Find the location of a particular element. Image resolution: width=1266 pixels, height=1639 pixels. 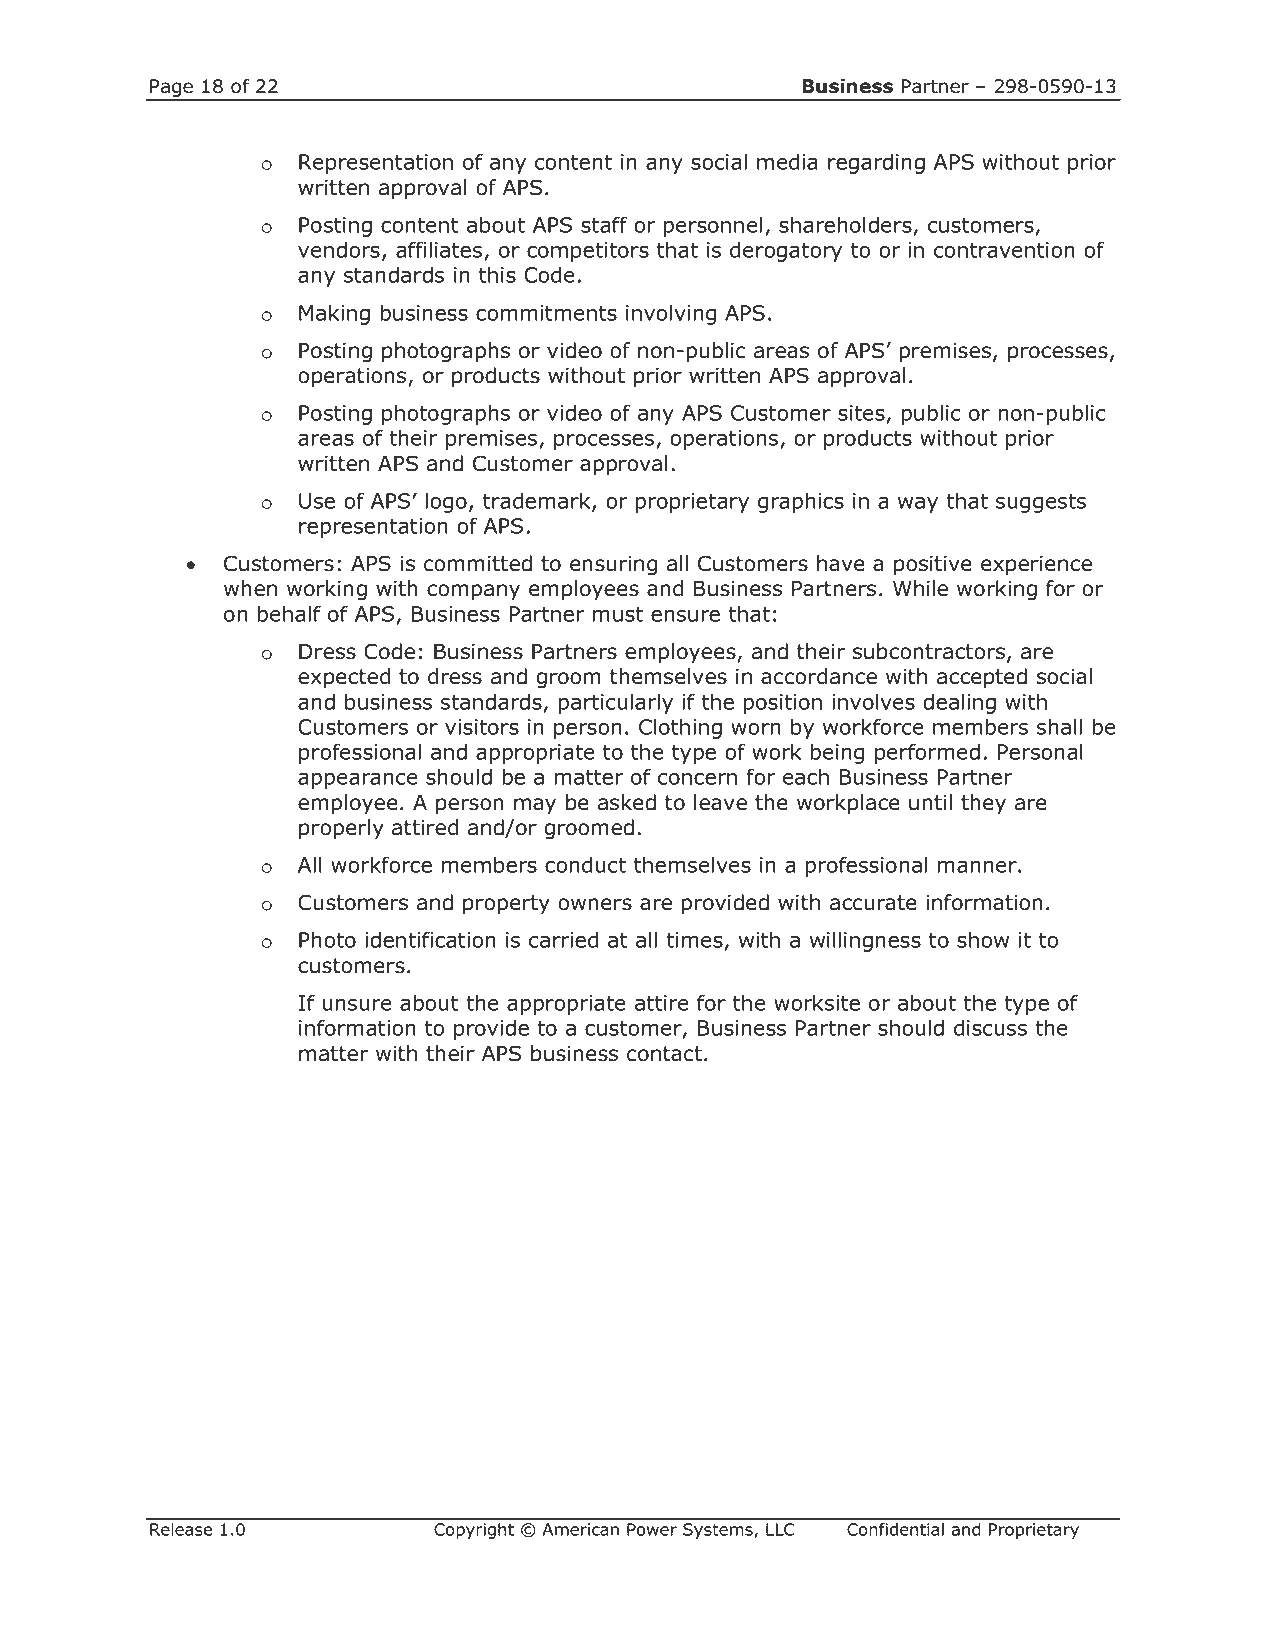

Release is located at coordinates (181, 1529).
